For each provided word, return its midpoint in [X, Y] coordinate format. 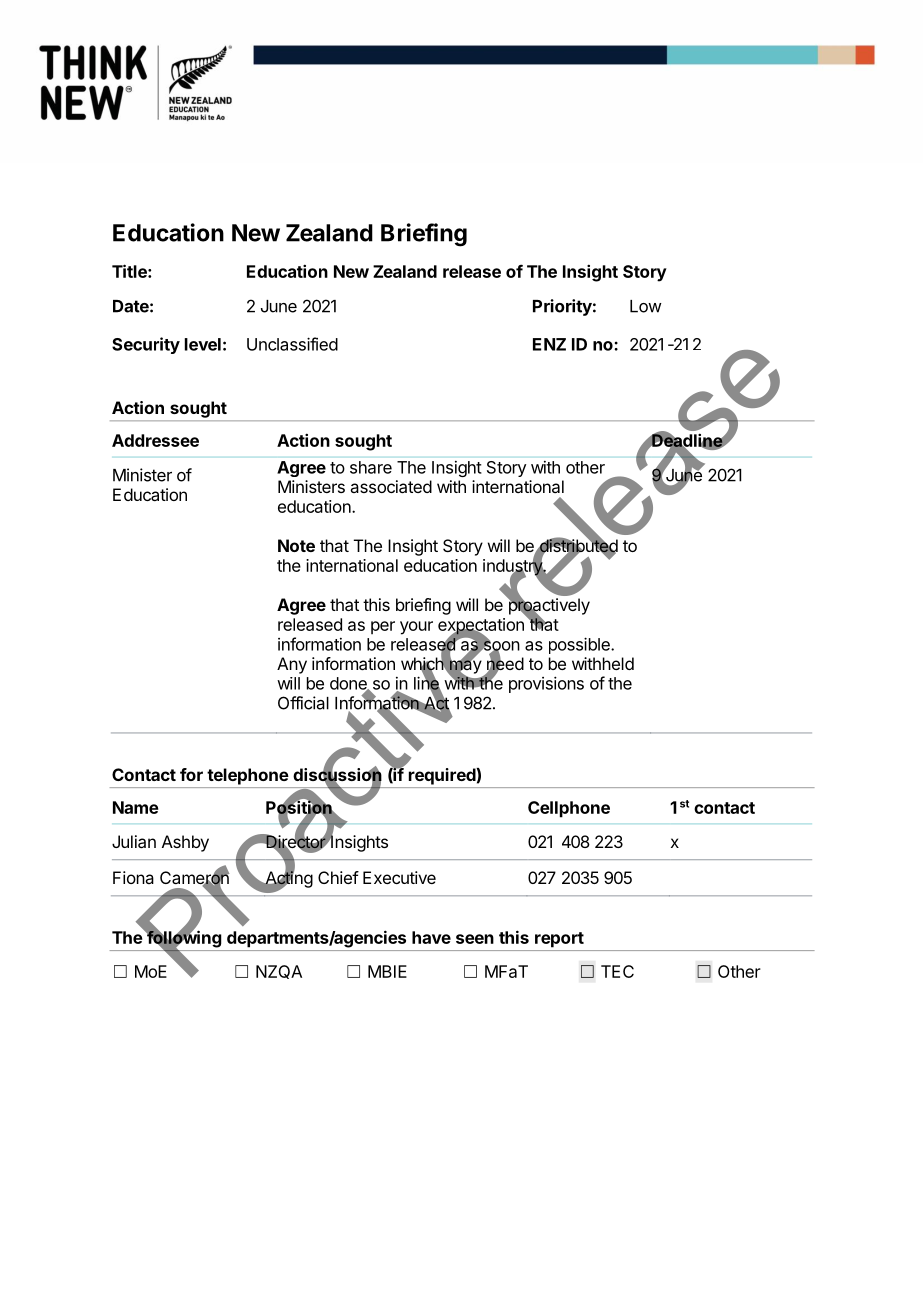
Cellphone [569, 809]
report [559, 940]
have [431, 937]
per [383, 627]
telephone [248, 776]
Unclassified [292, 344]
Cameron [194, 878]
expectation [481, 627]
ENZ [549, 344]
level [203, 344]
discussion [337, 775]
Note [296, 545]
